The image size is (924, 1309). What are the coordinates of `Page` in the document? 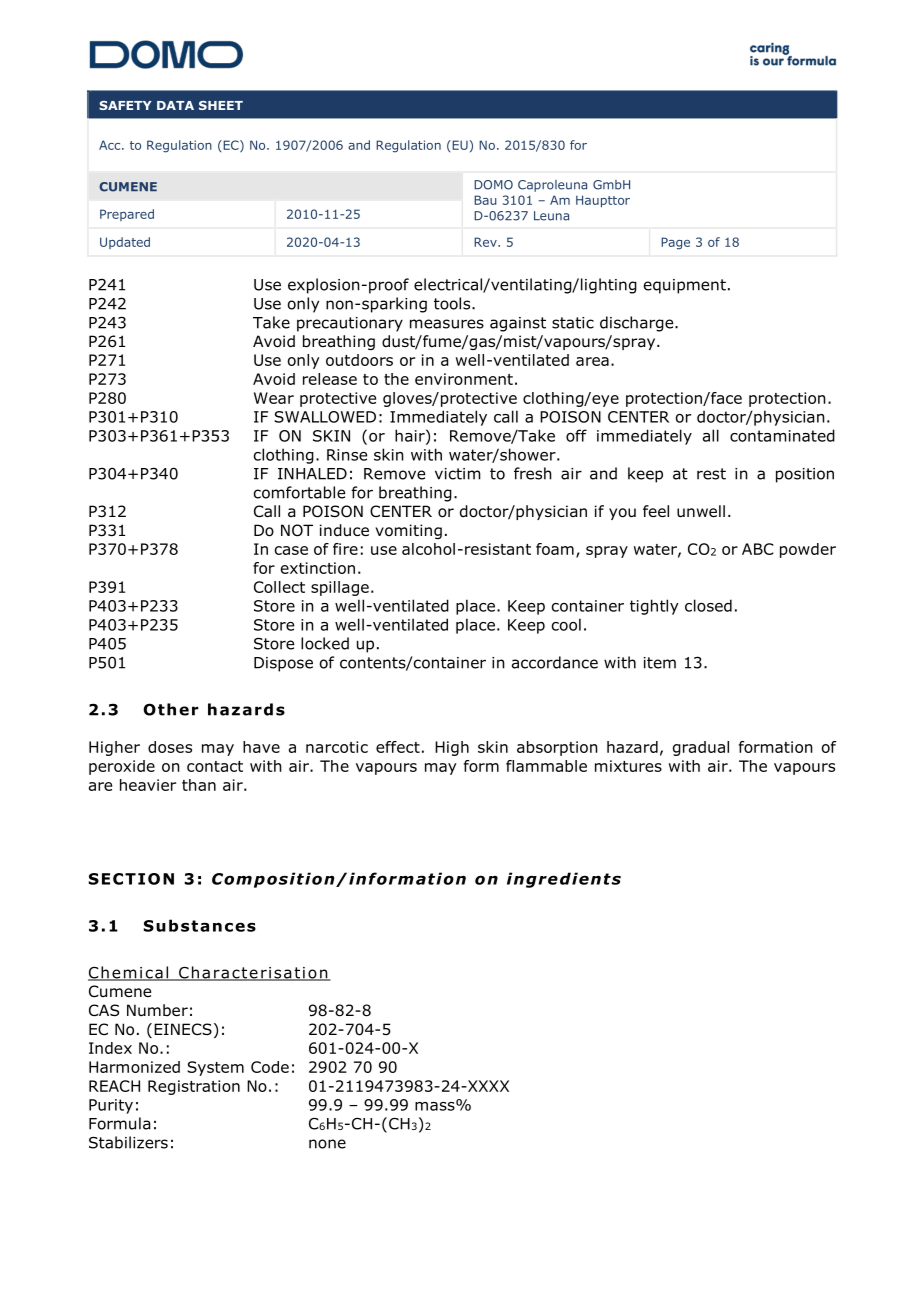 It's located at (675, 243).
